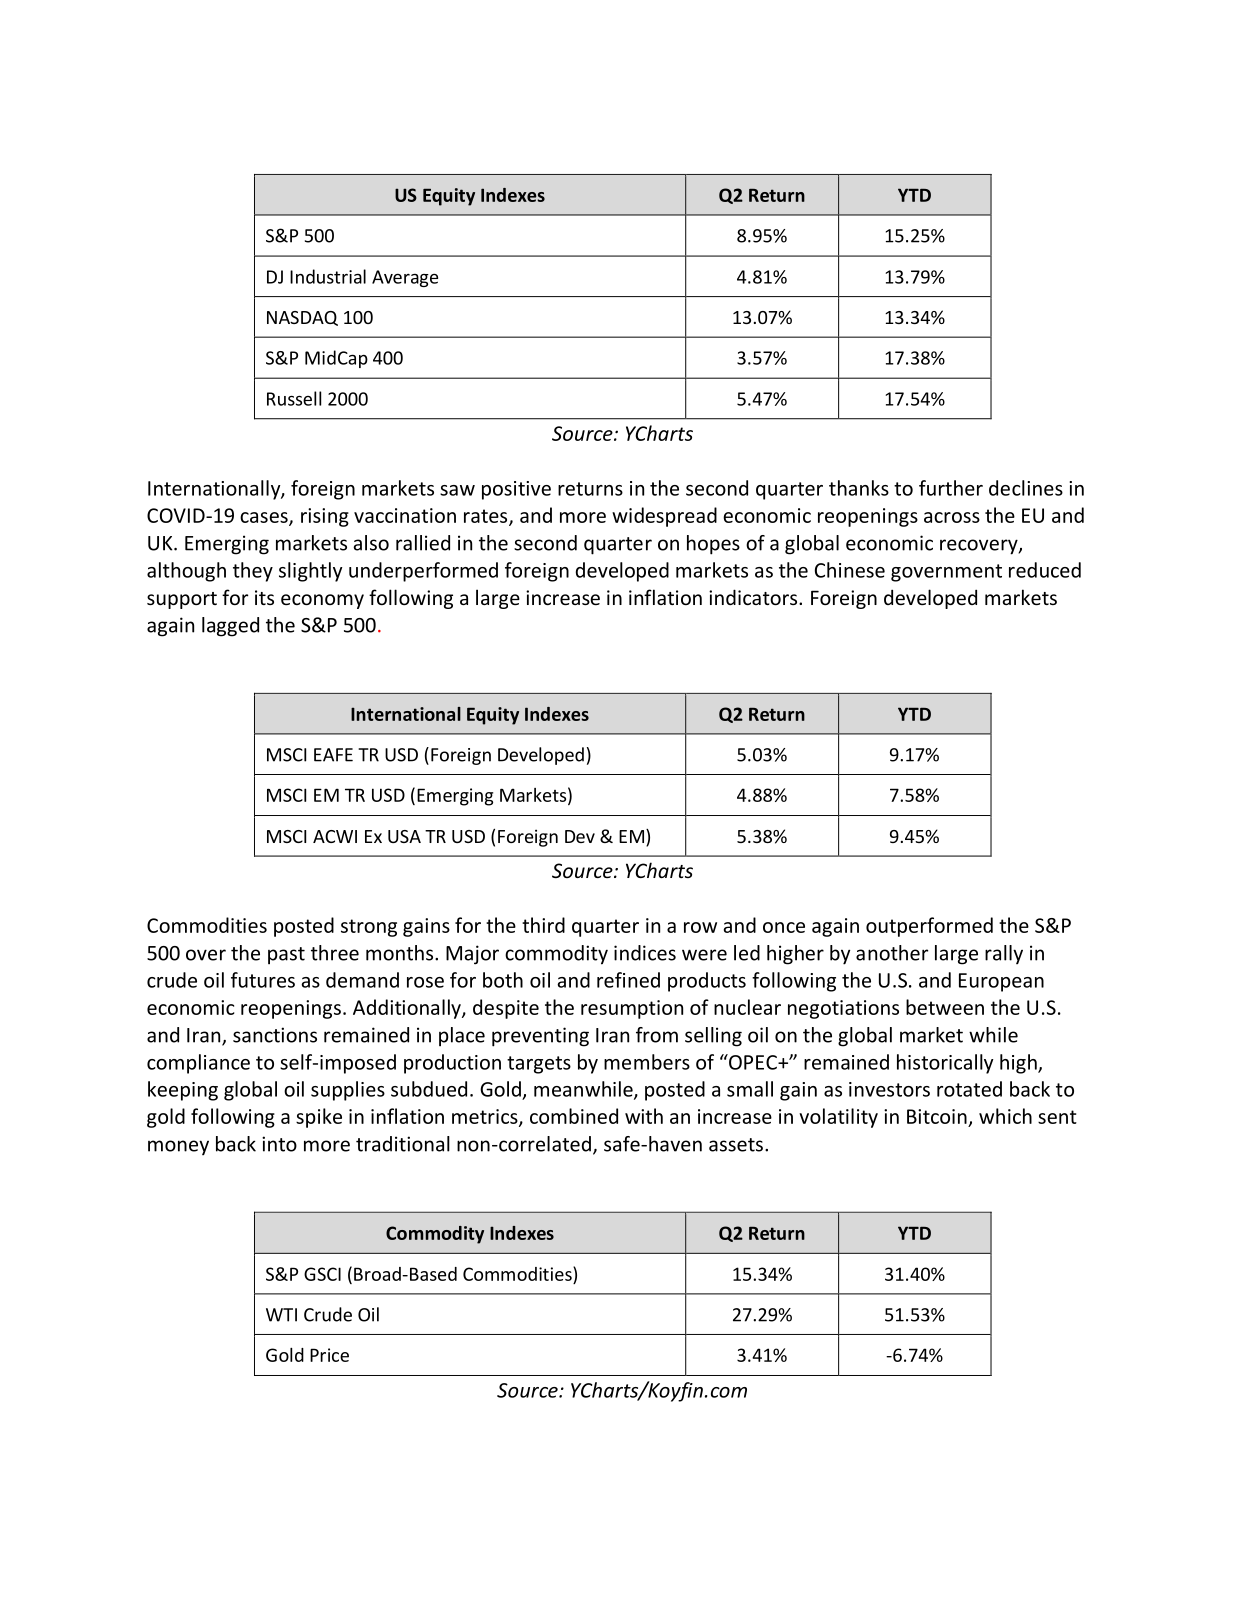 This image has width=1245, height=1612. What do you see at coordinates (275, 1035) in the image?
I see `sanctions` at bounding box center [275, 1035].
